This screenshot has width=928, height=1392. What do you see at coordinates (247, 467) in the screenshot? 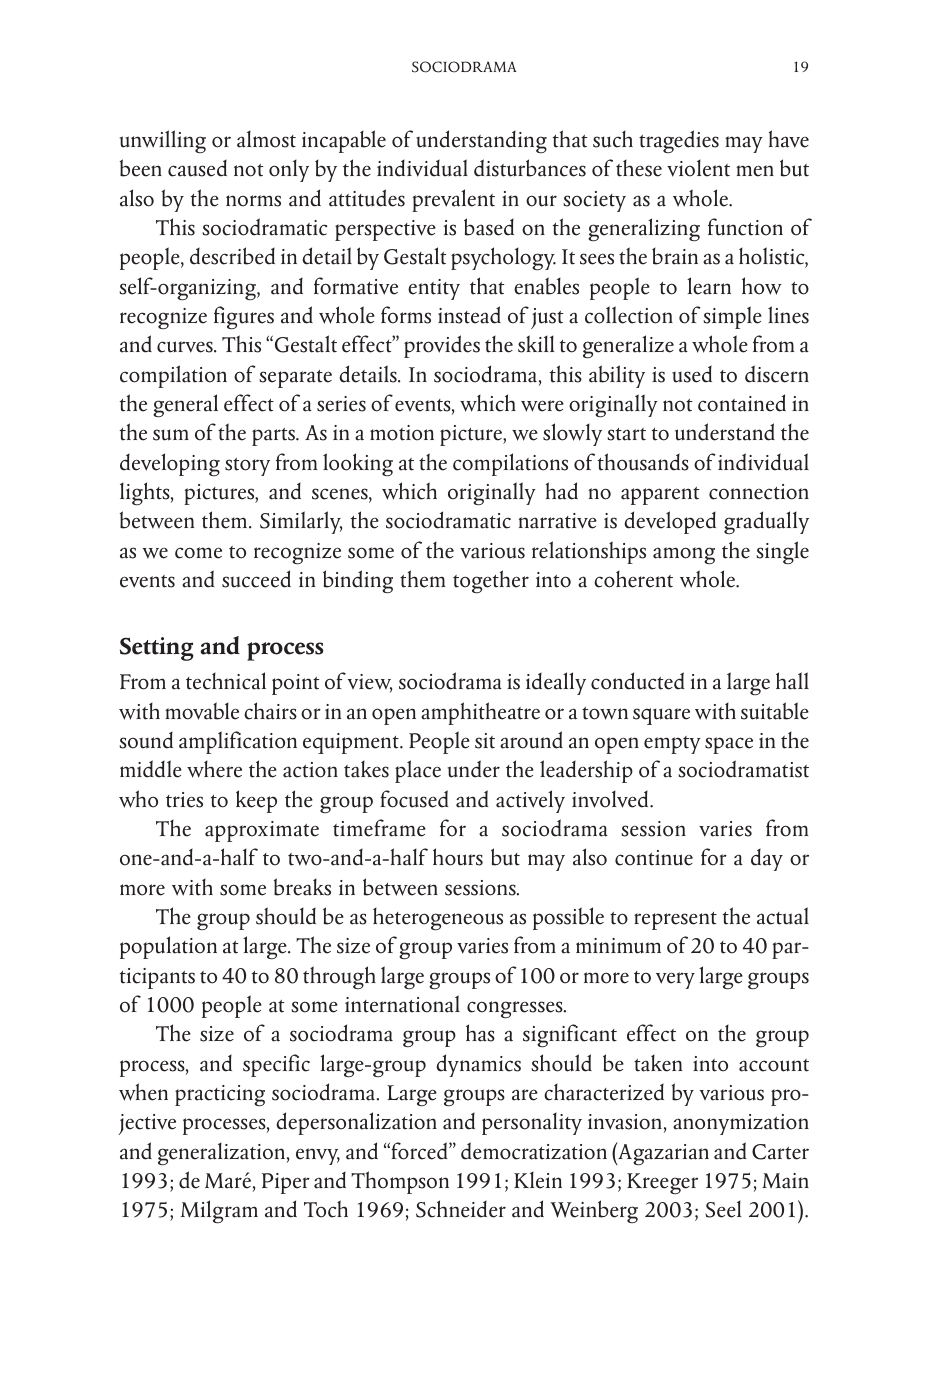
I see `story` at bounding box center [247, 467].
